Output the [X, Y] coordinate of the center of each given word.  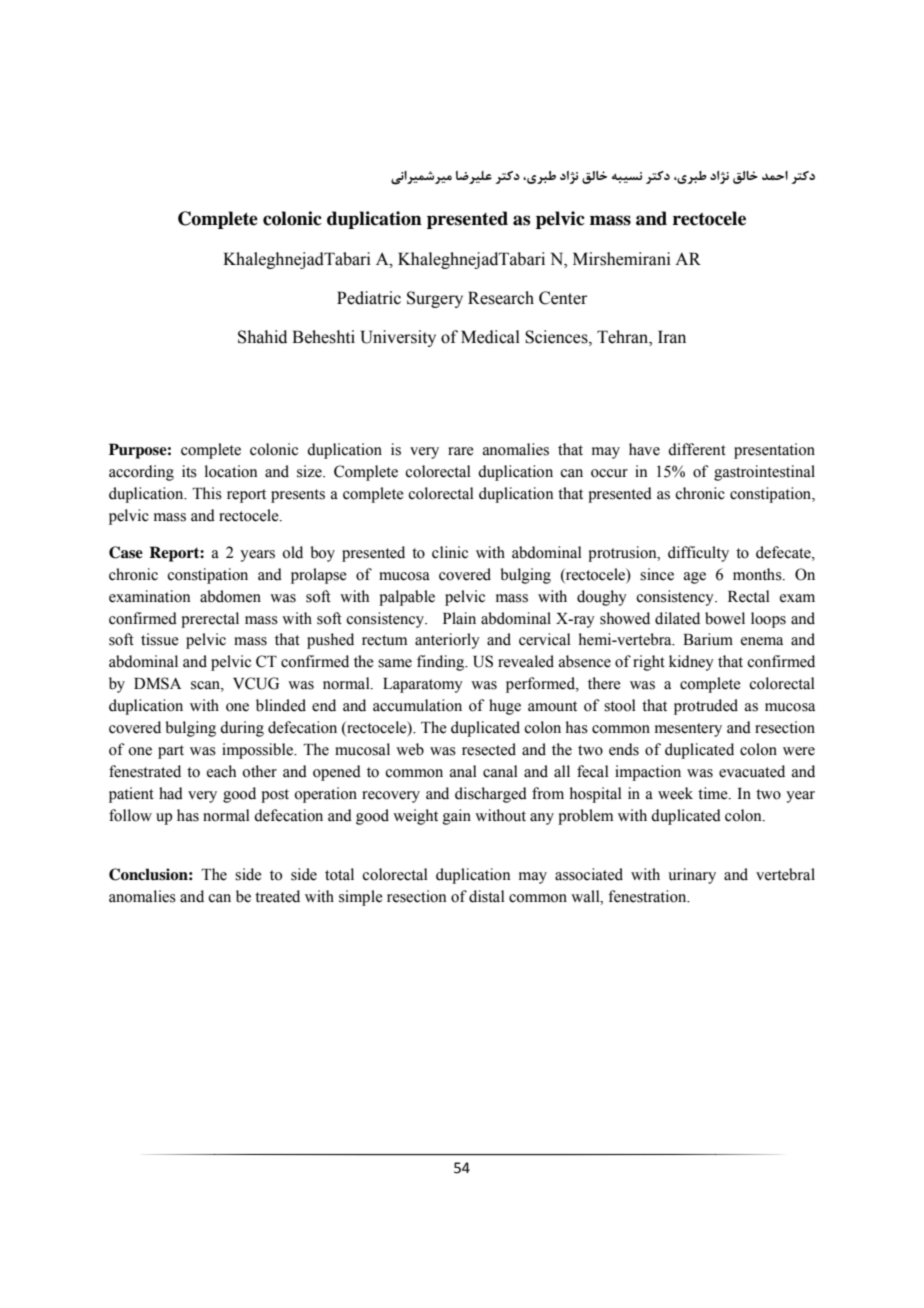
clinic [450, 552]
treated [277, 896]
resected [489, 749]
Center [563, 298]
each [221, 771]
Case [126, 552]
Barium [708, 639]
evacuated [752, 771]
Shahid [262, 337]
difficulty [698, 554]
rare [461, 451]
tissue [160, 639]
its [189, 471]
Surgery [435, 299]
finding [442, 663]
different [697, 449]
